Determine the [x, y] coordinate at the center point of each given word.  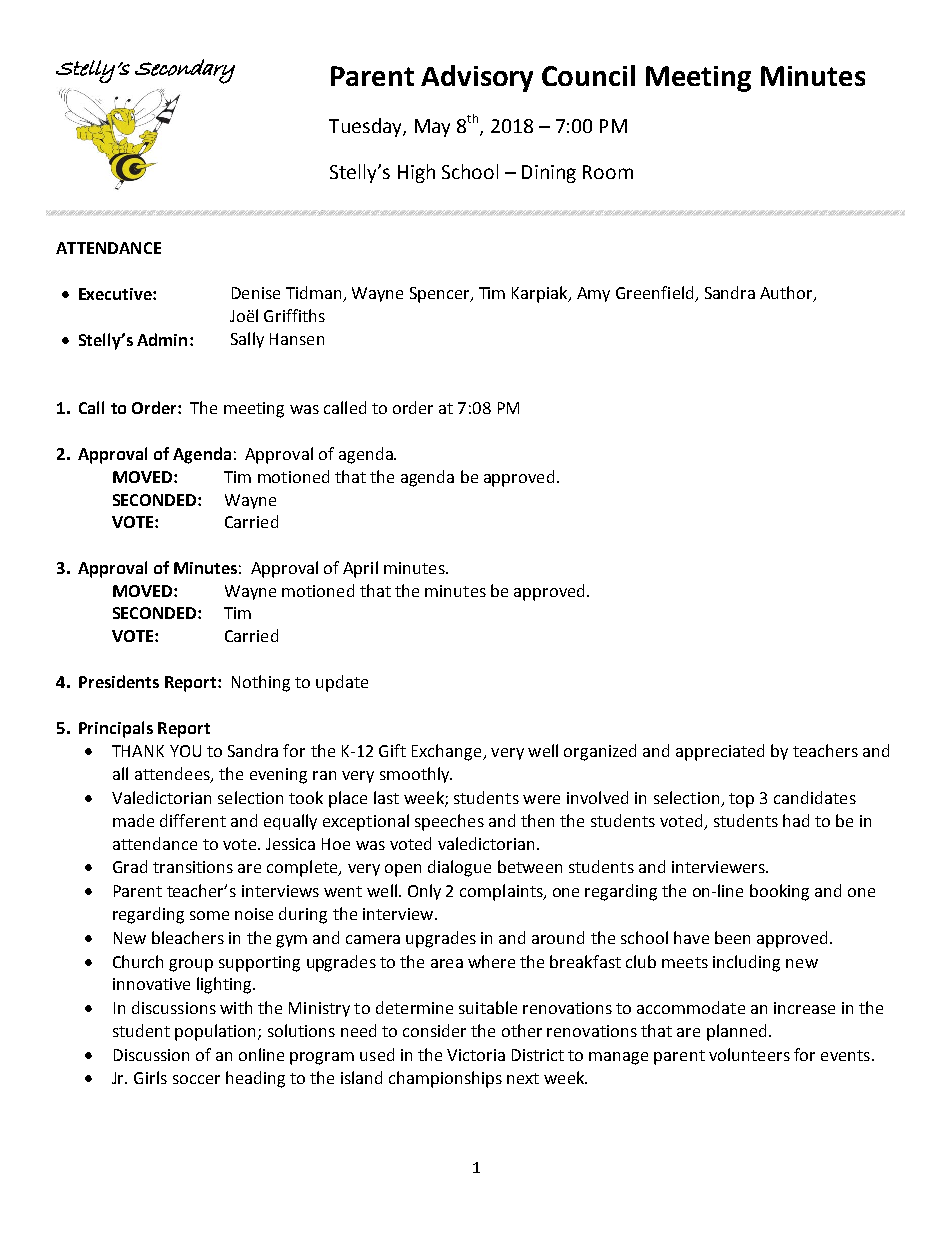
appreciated [720, 752]
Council [588, 75]
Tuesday [366, 127]
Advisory [477, 78]
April [360, 569]
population [217, 1032]
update [342, 683]
